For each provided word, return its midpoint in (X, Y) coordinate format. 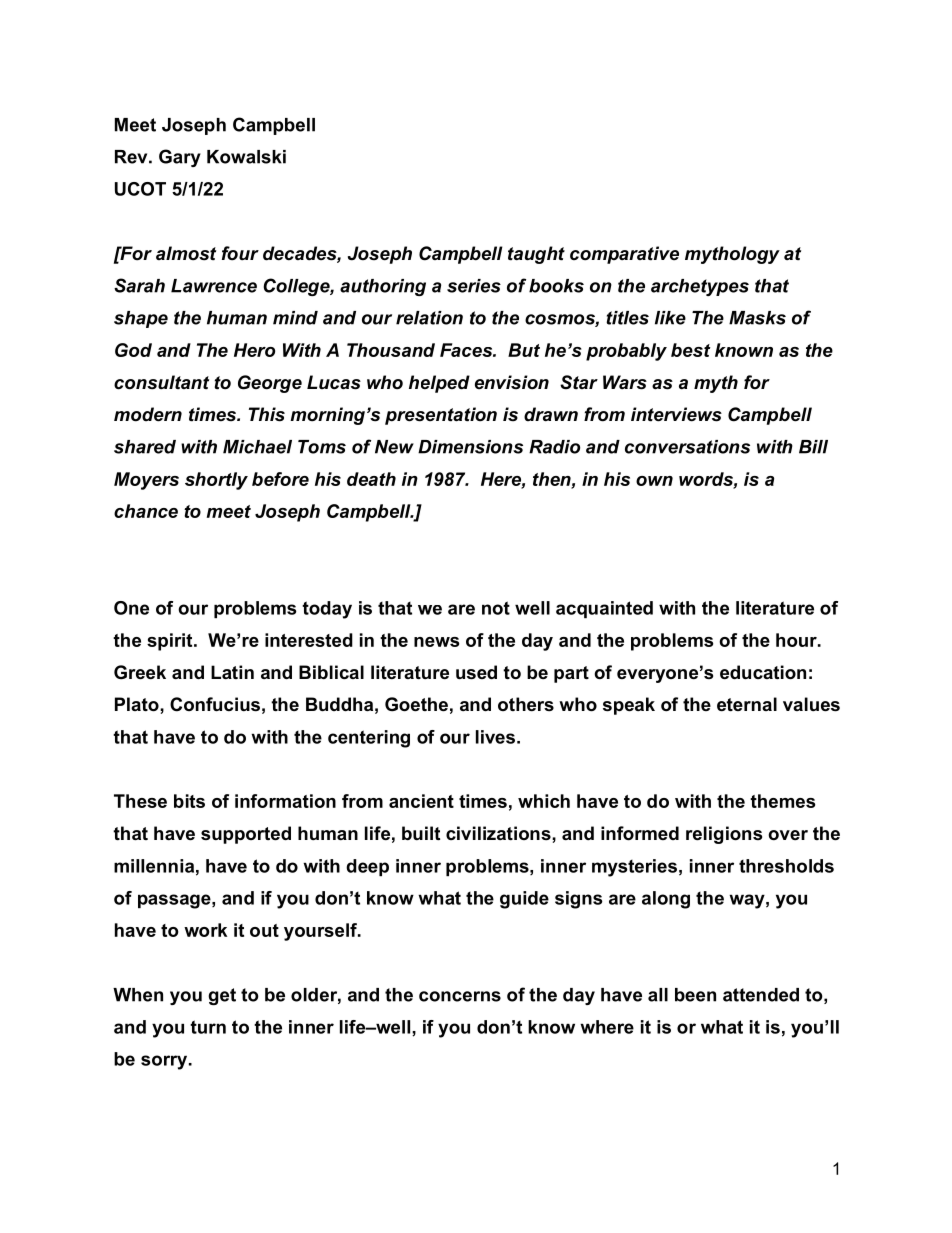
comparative (624, 255)
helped (439, 384)
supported (246, 835)
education (763, 672)
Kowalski (246, 157)
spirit (171, 642)
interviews (676, 414)
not (496, 608)
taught (536, 255)
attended (761, 995)
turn (208, 1027)
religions (724, 835)
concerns (460, 996)
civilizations (499, 833)
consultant (161, 382)
